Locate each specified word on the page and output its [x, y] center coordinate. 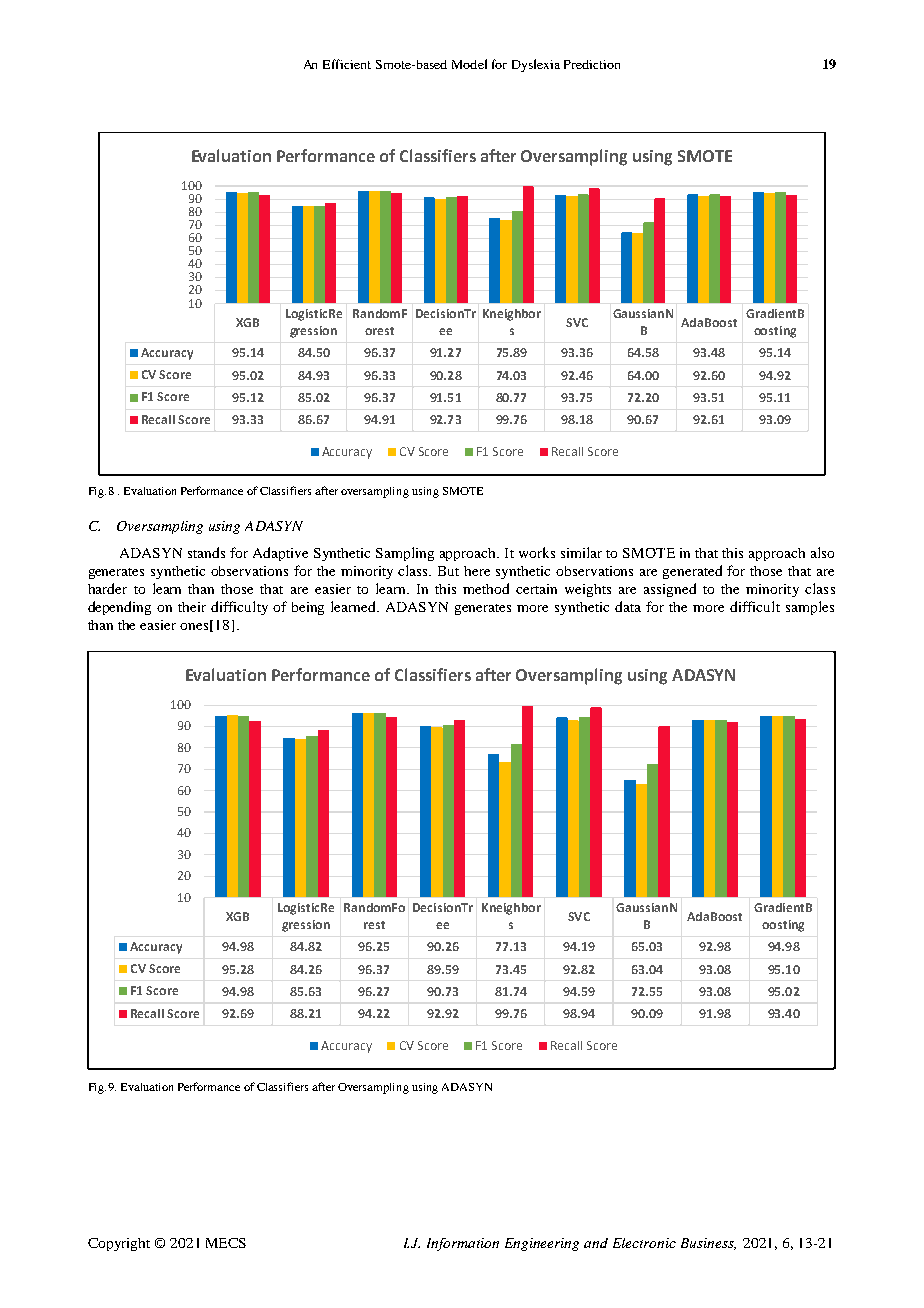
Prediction [592, 64]
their [192, 607]
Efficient [347, 64]
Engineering [542, 1244]
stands [206, 552]
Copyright [119, 1244]
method [486, 588]
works [537, 552]
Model [469, 64]
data [628, 606]
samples [810, 608]
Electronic [644, 1243]
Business [708, 1244]
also [822, 552]
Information [463, 1244]
